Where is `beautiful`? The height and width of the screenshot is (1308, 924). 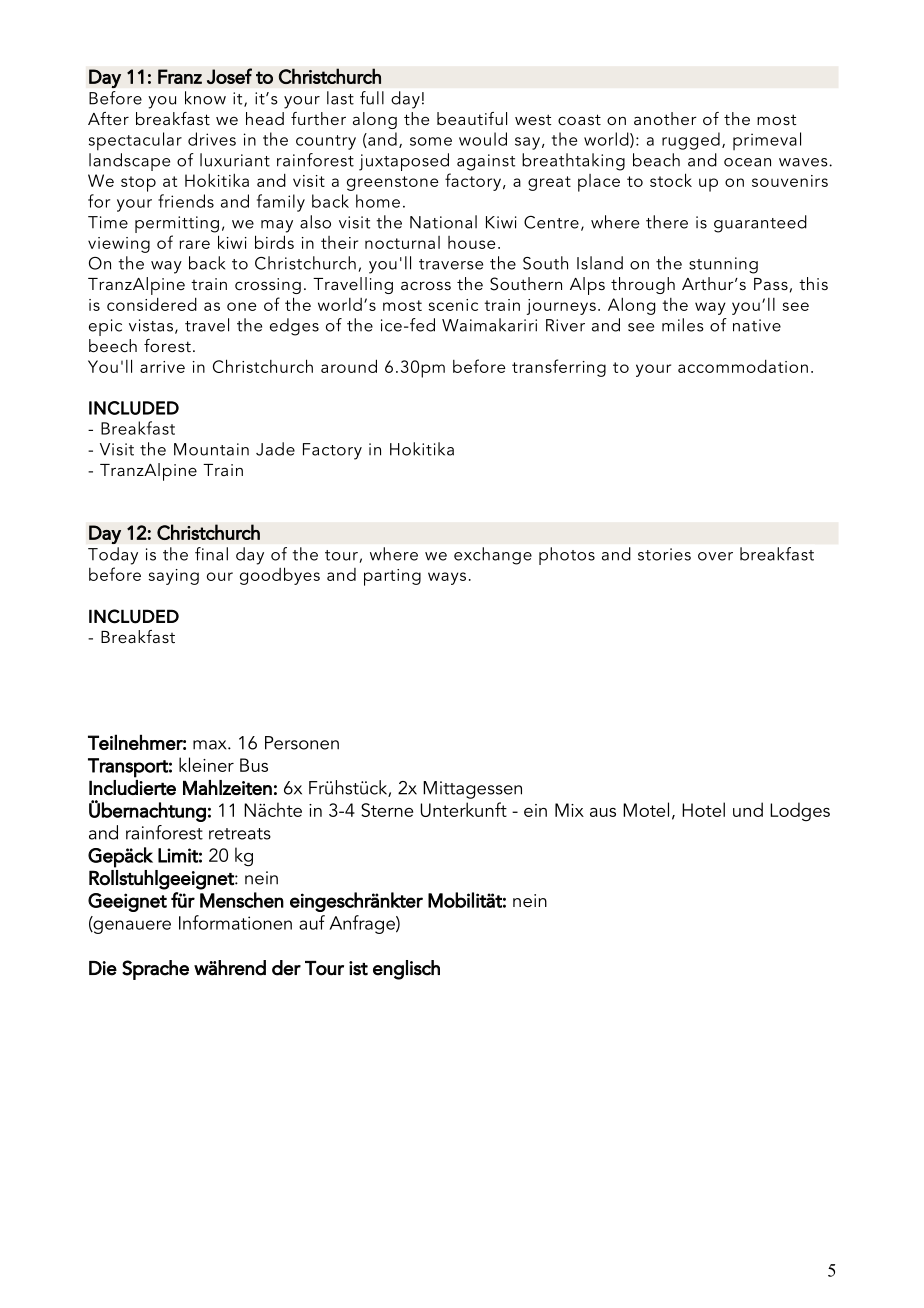
beautiful is located at coordinates (472, 118).
